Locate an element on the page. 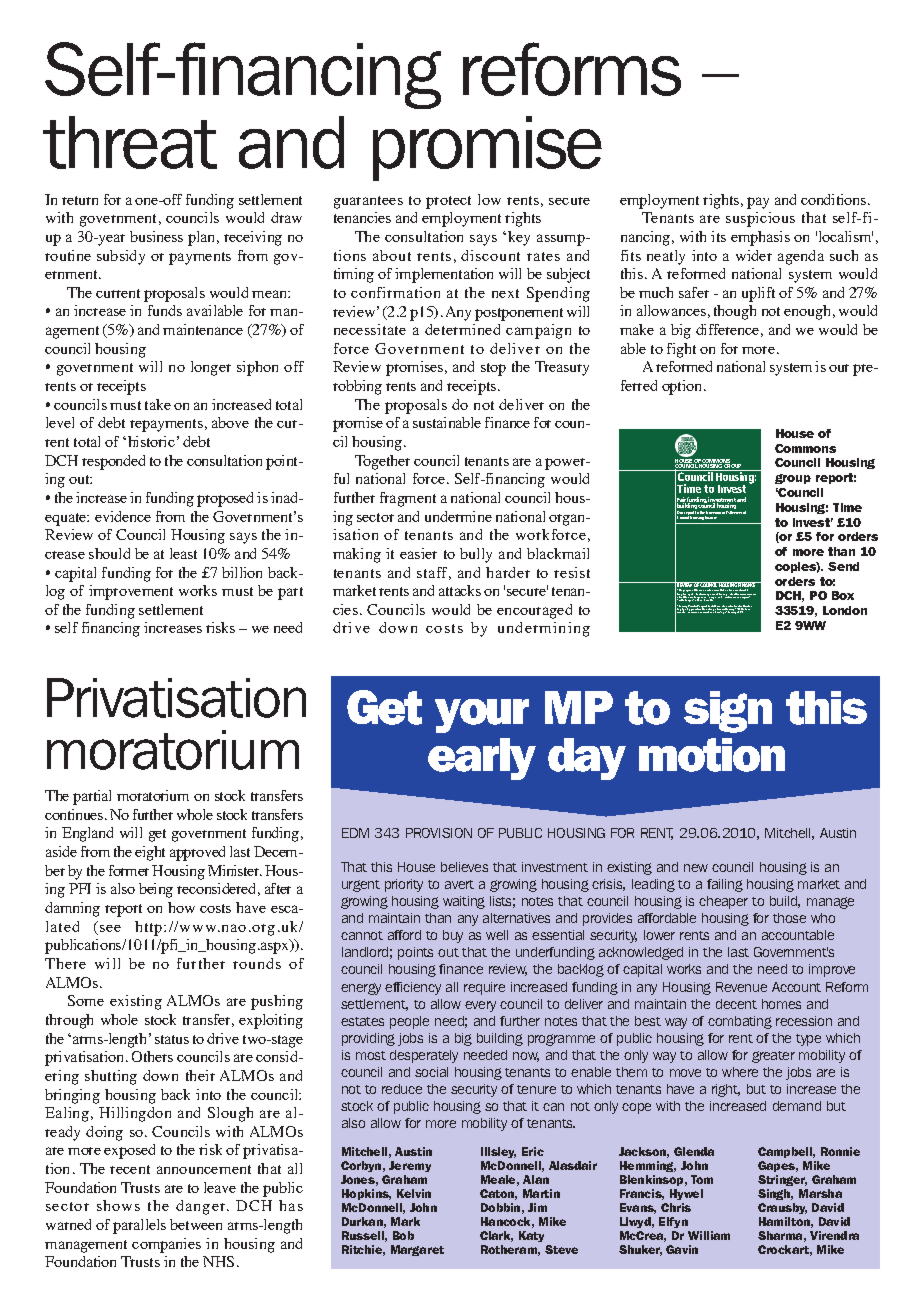  Stringer is located at coordinates (782, 1180).
